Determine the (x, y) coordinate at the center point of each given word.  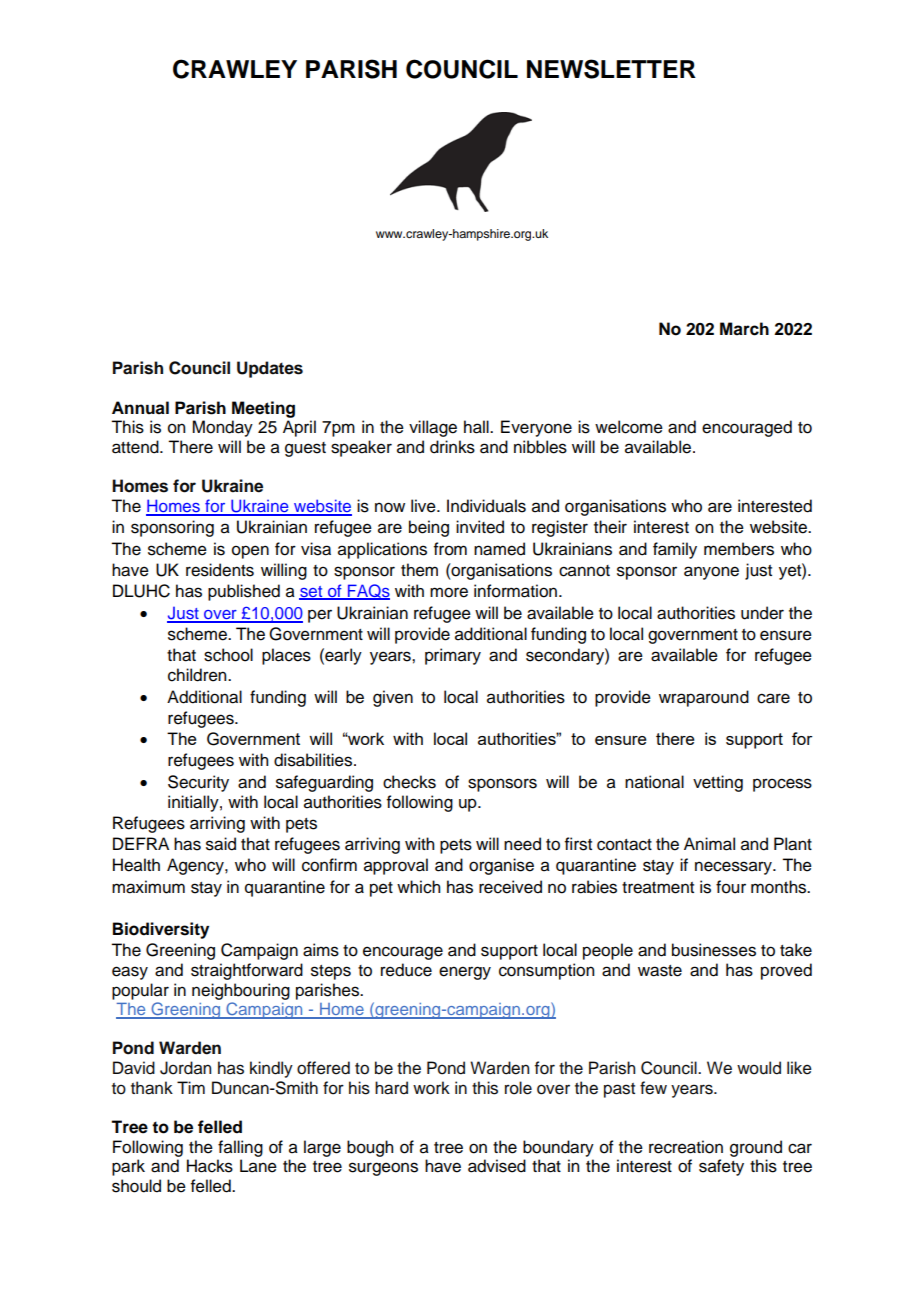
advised (497, 1166)
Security (198, 783)
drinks (452, 447)
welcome (629, 427)
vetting (718, 783)
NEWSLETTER (611, 69)
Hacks (210, 1166)
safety (721, 1167)
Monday (222, 428)
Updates (270, 369)
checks (409, 782)
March (744, 329)
